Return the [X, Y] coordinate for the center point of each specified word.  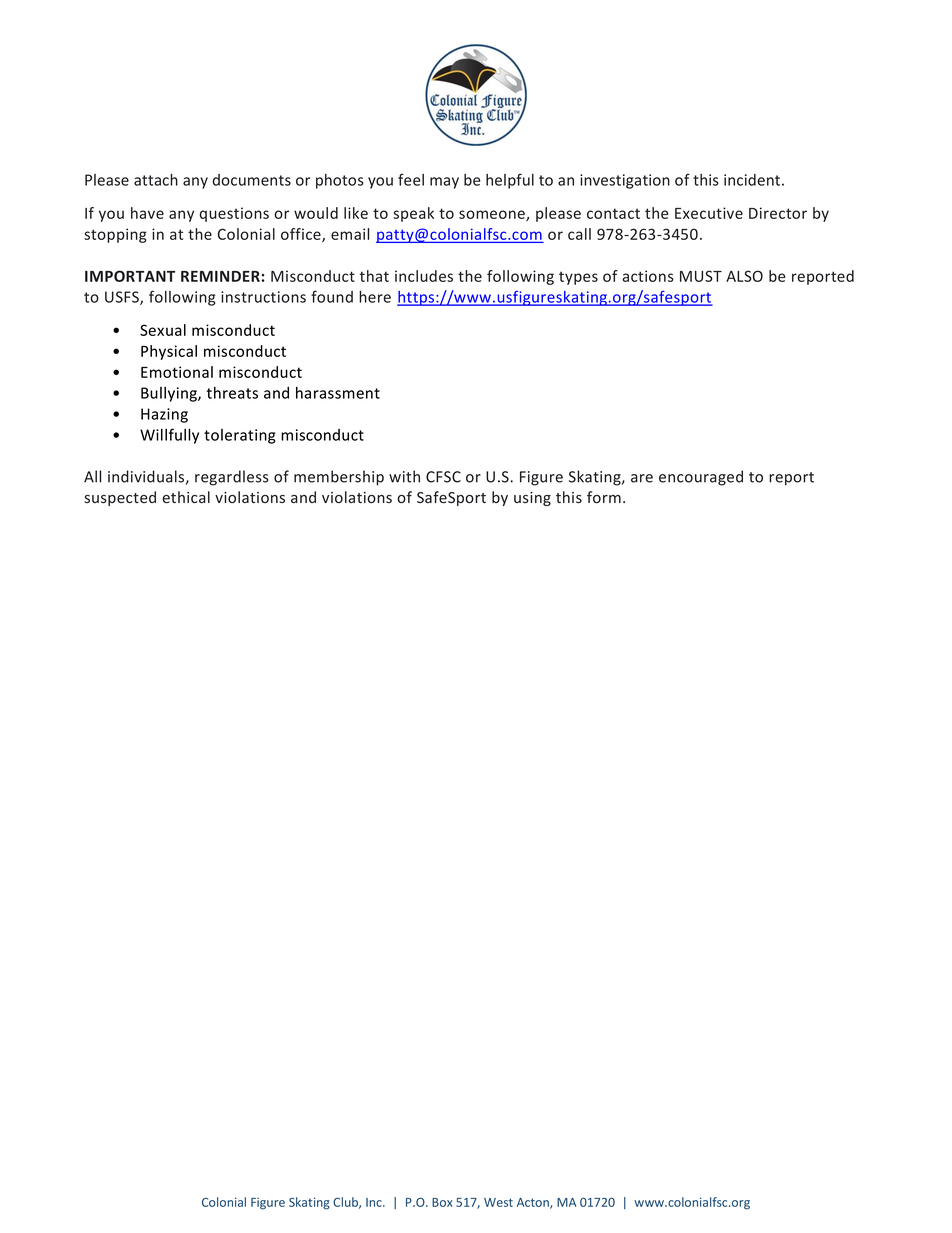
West [498, 1202]
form [604, 497]
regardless [232, 478]
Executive [709, 213]
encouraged [701, 478]
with [404, 476]
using [532, 499]
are [642, 478]
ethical [186, 497]
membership [339, 478]
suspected [120, 498]
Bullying [170, 394]
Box [442, 1202]
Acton [534, 1203]
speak [413, 214]
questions [234, 214]
